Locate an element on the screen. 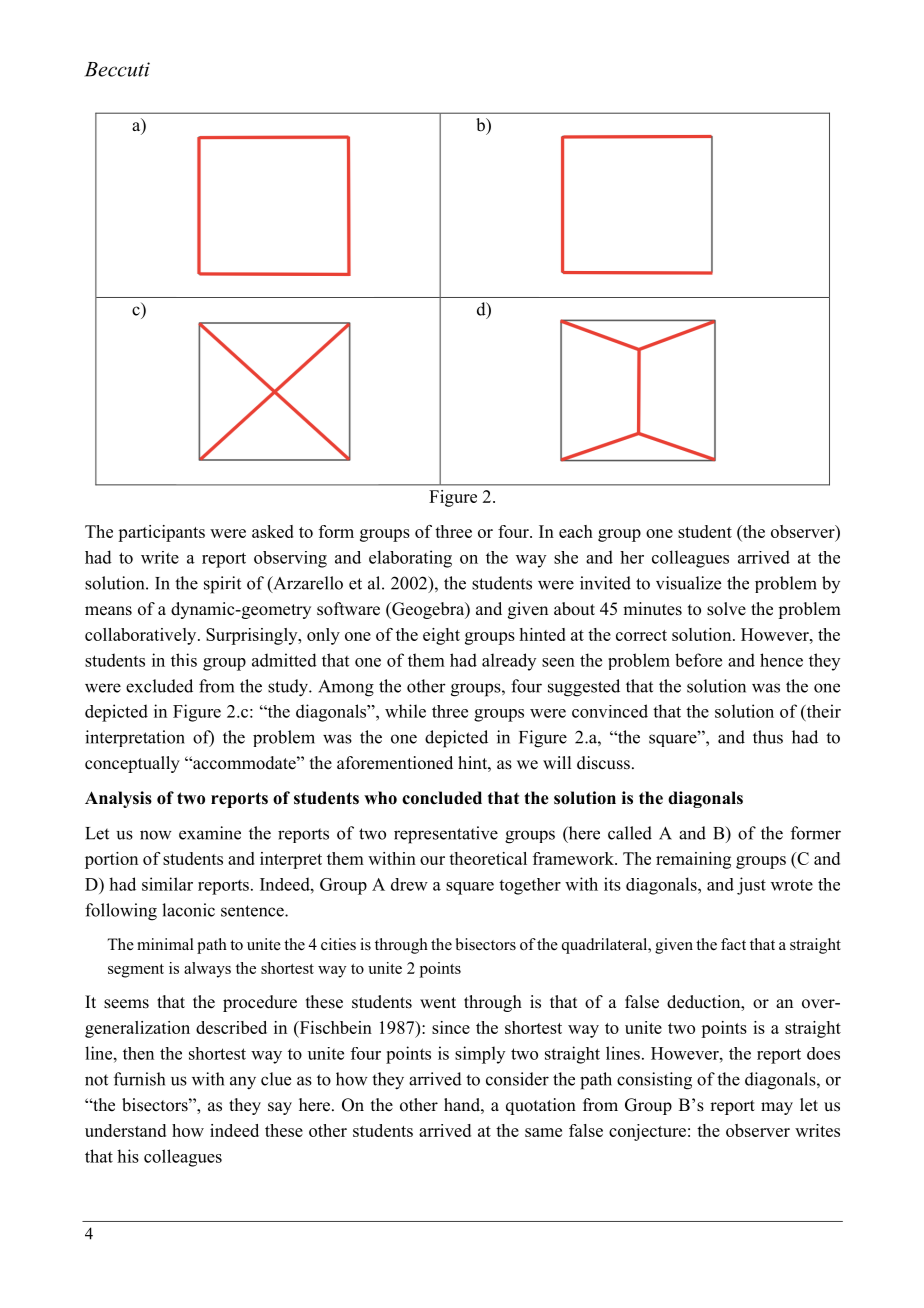 The width and height of the screenshot is (924, 1308). elaborating is located at coordinates (410, 559).
